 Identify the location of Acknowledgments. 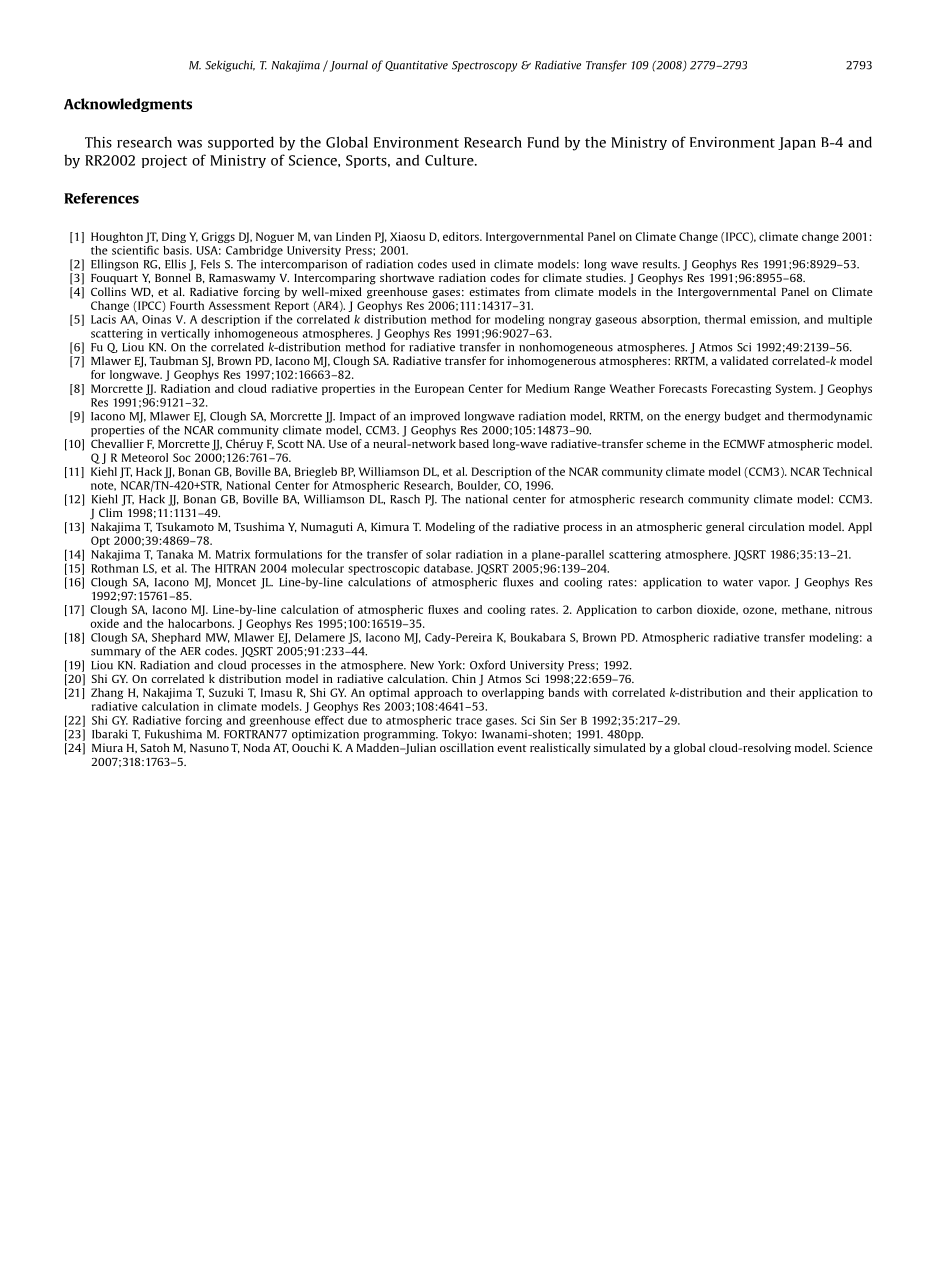
(128, 105).
